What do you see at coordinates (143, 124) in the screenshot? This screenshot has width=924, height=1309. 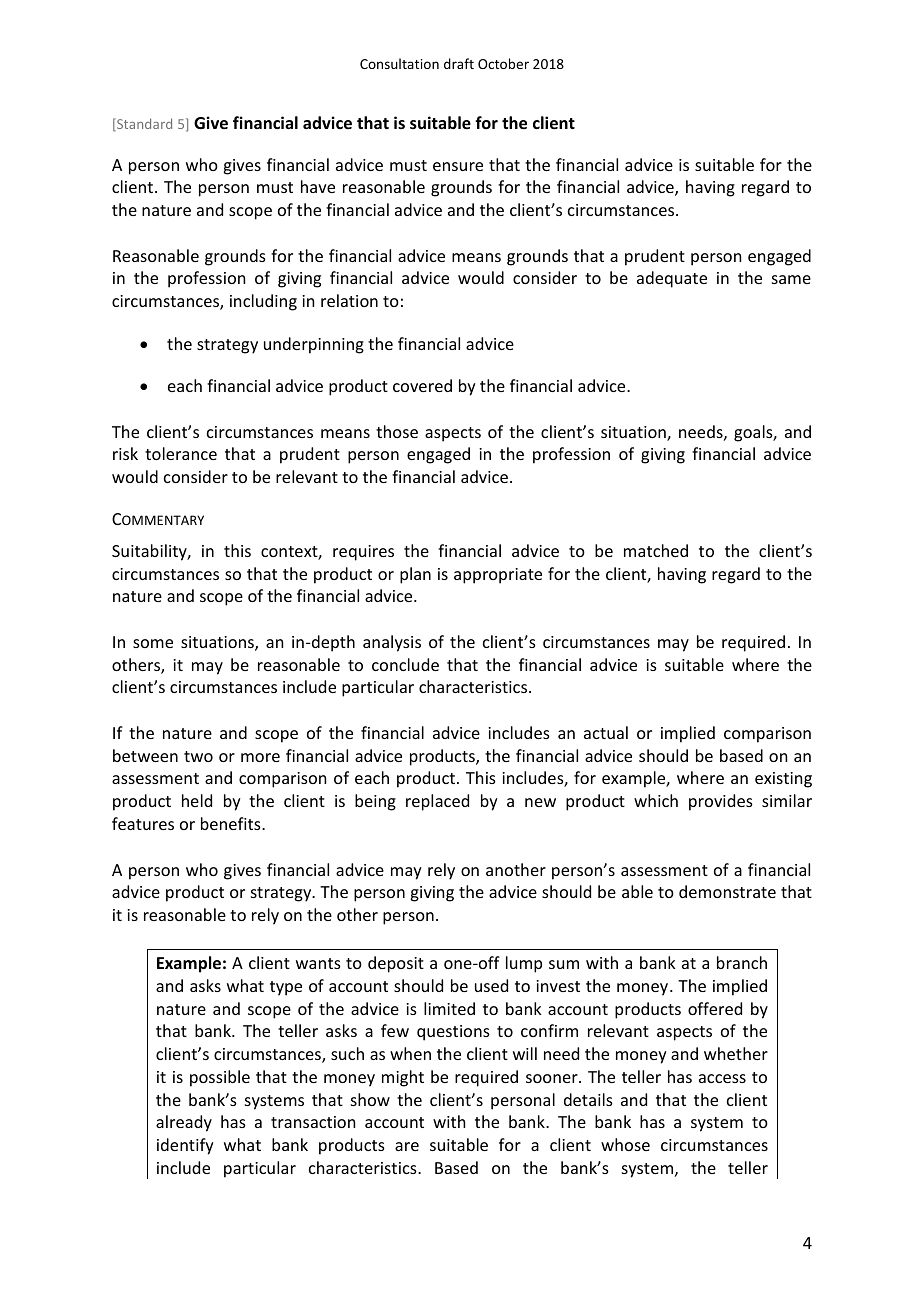 I see `Standard` at bounding box center [143, 124].
